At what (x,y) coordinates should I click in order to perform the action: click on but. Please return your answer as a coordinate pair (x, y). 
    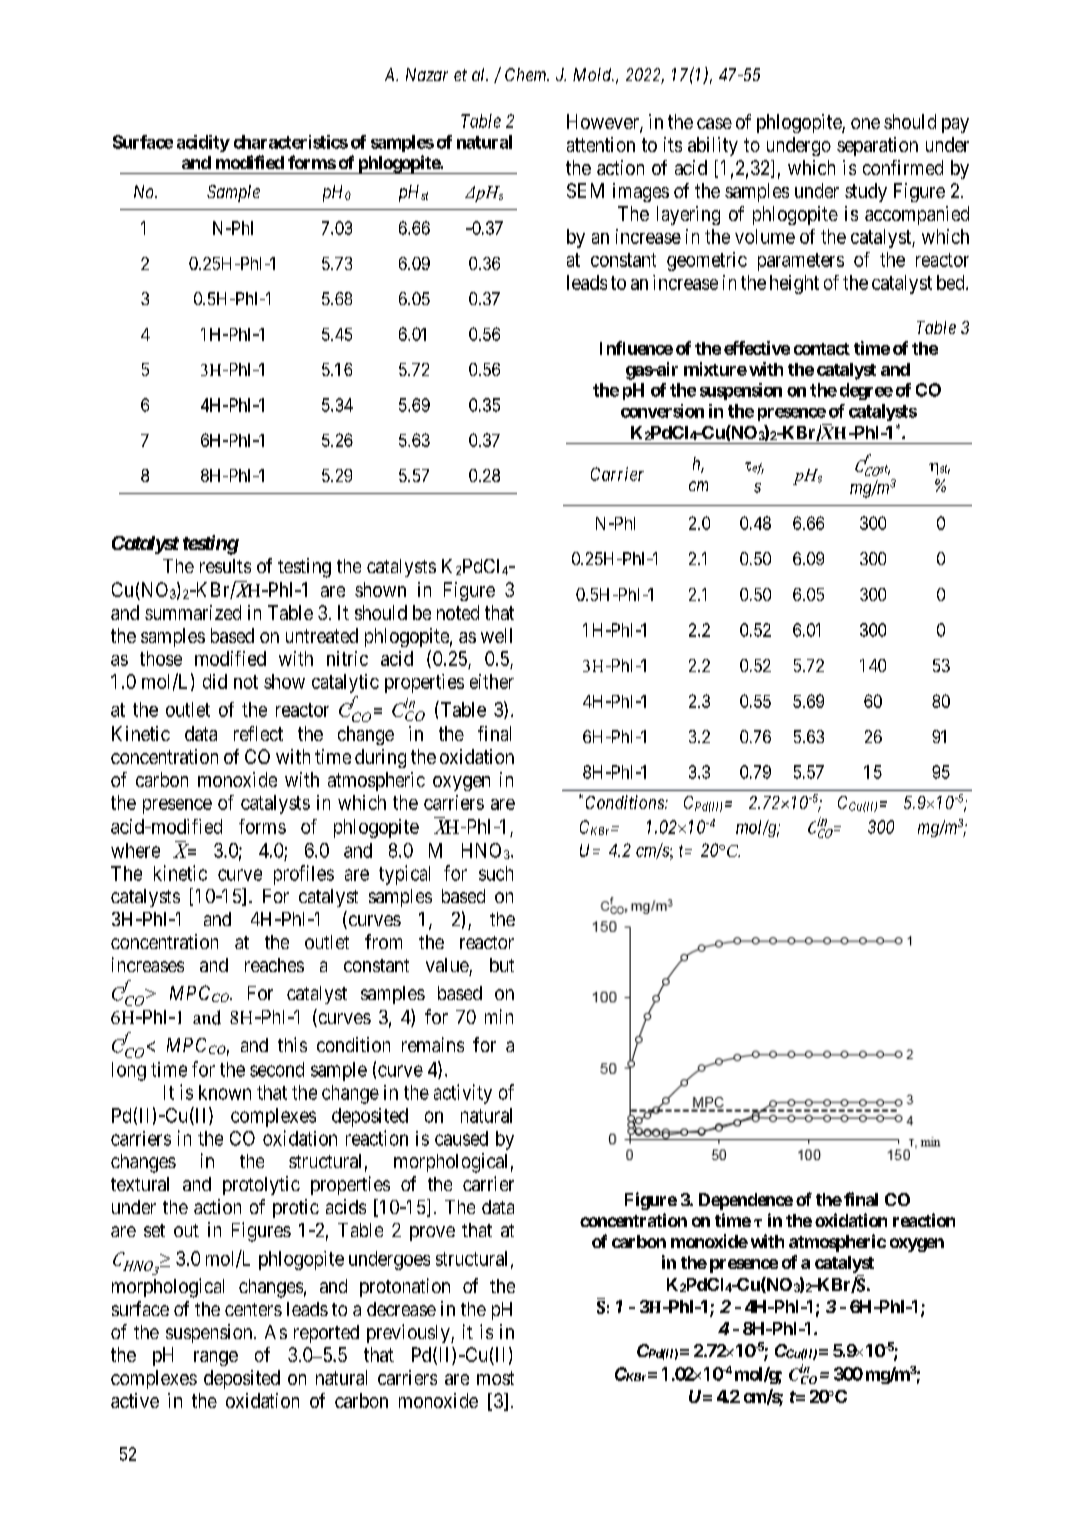
    Looking at the image, I should click on (502, 965).
